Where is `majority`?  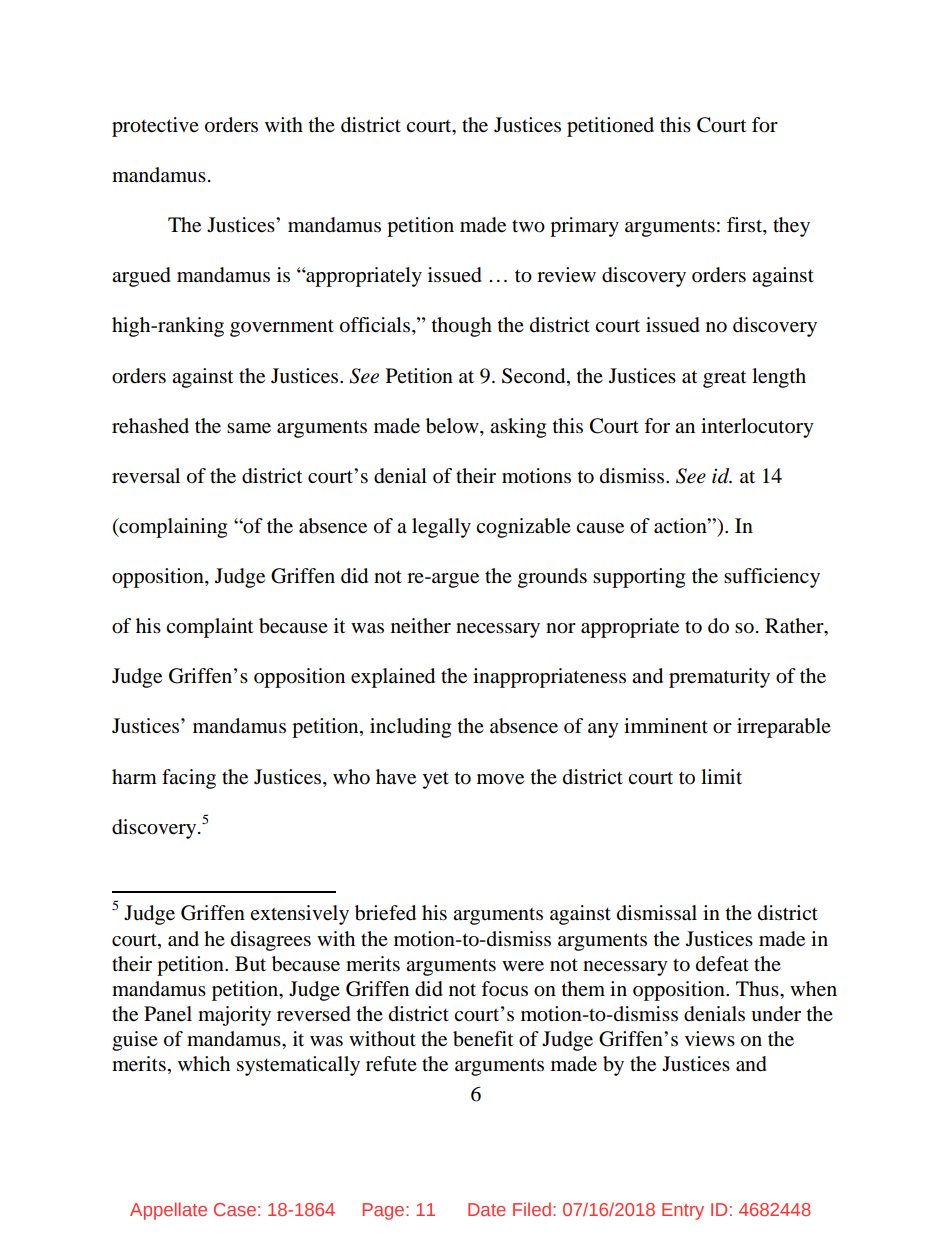
majority is located at coordinates (234, 1016).
